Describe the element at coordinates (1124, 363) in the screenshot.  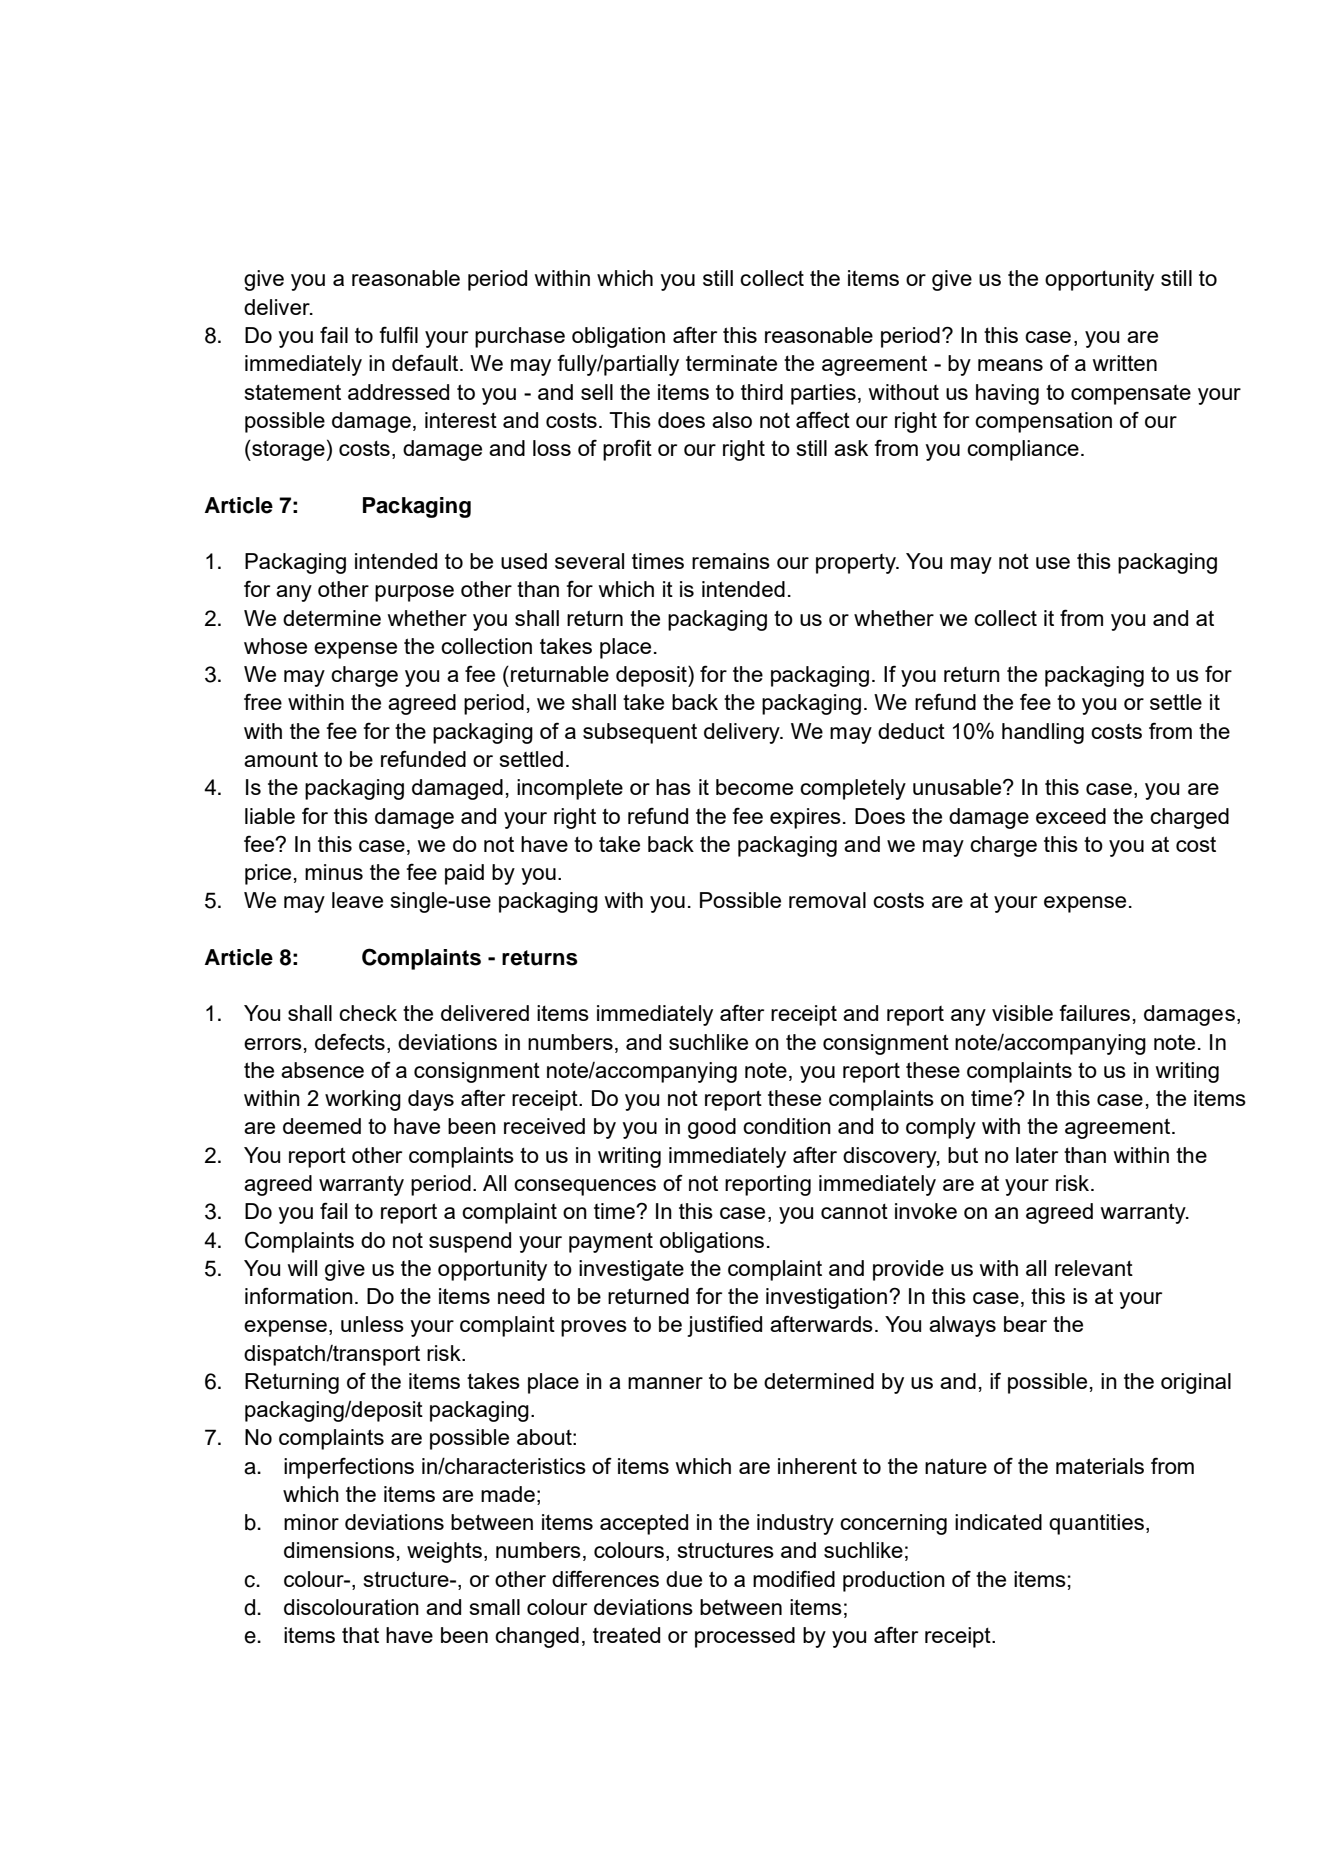
I see `written` at that location.
